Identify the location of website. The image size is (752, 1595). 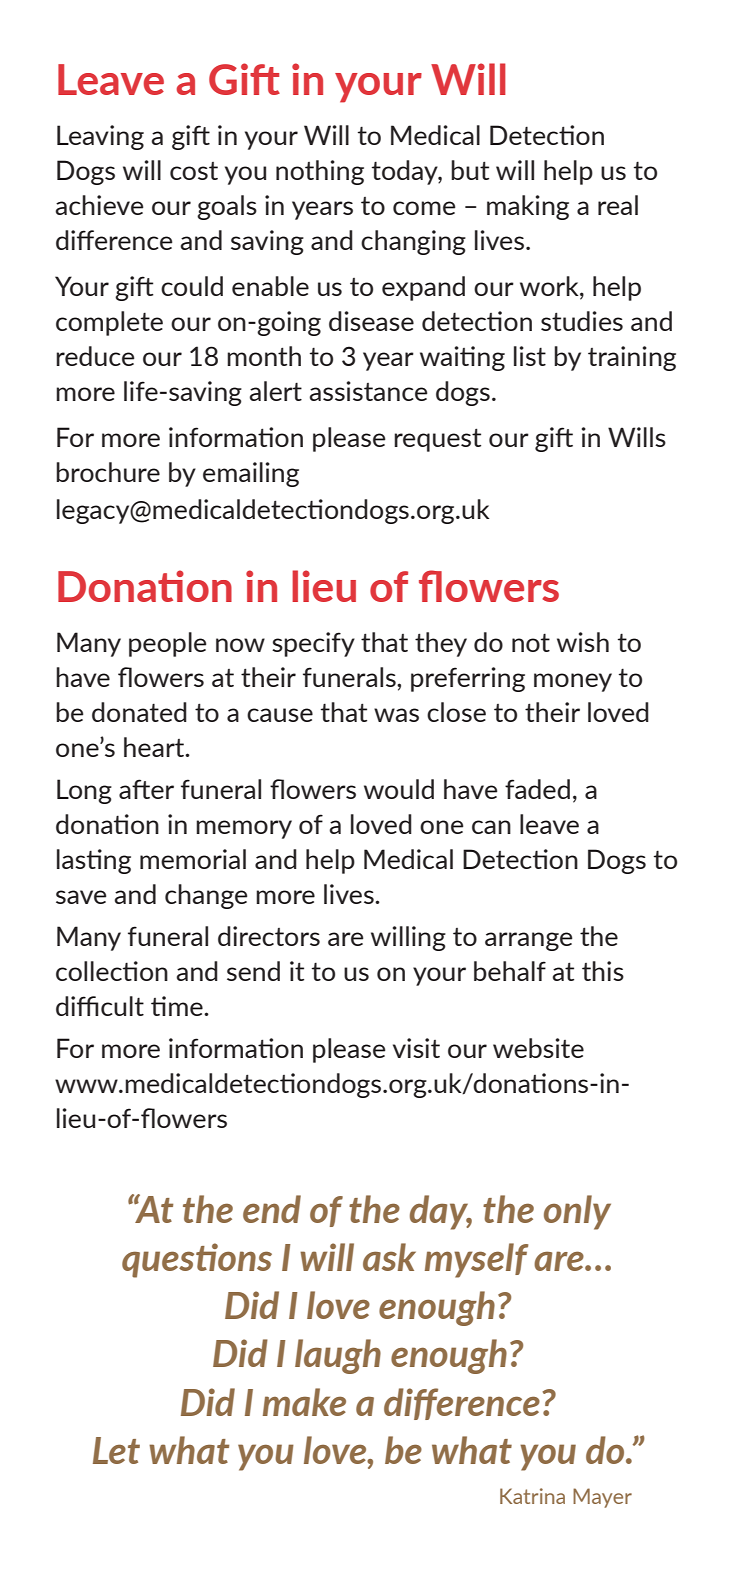
(538, 1048).
